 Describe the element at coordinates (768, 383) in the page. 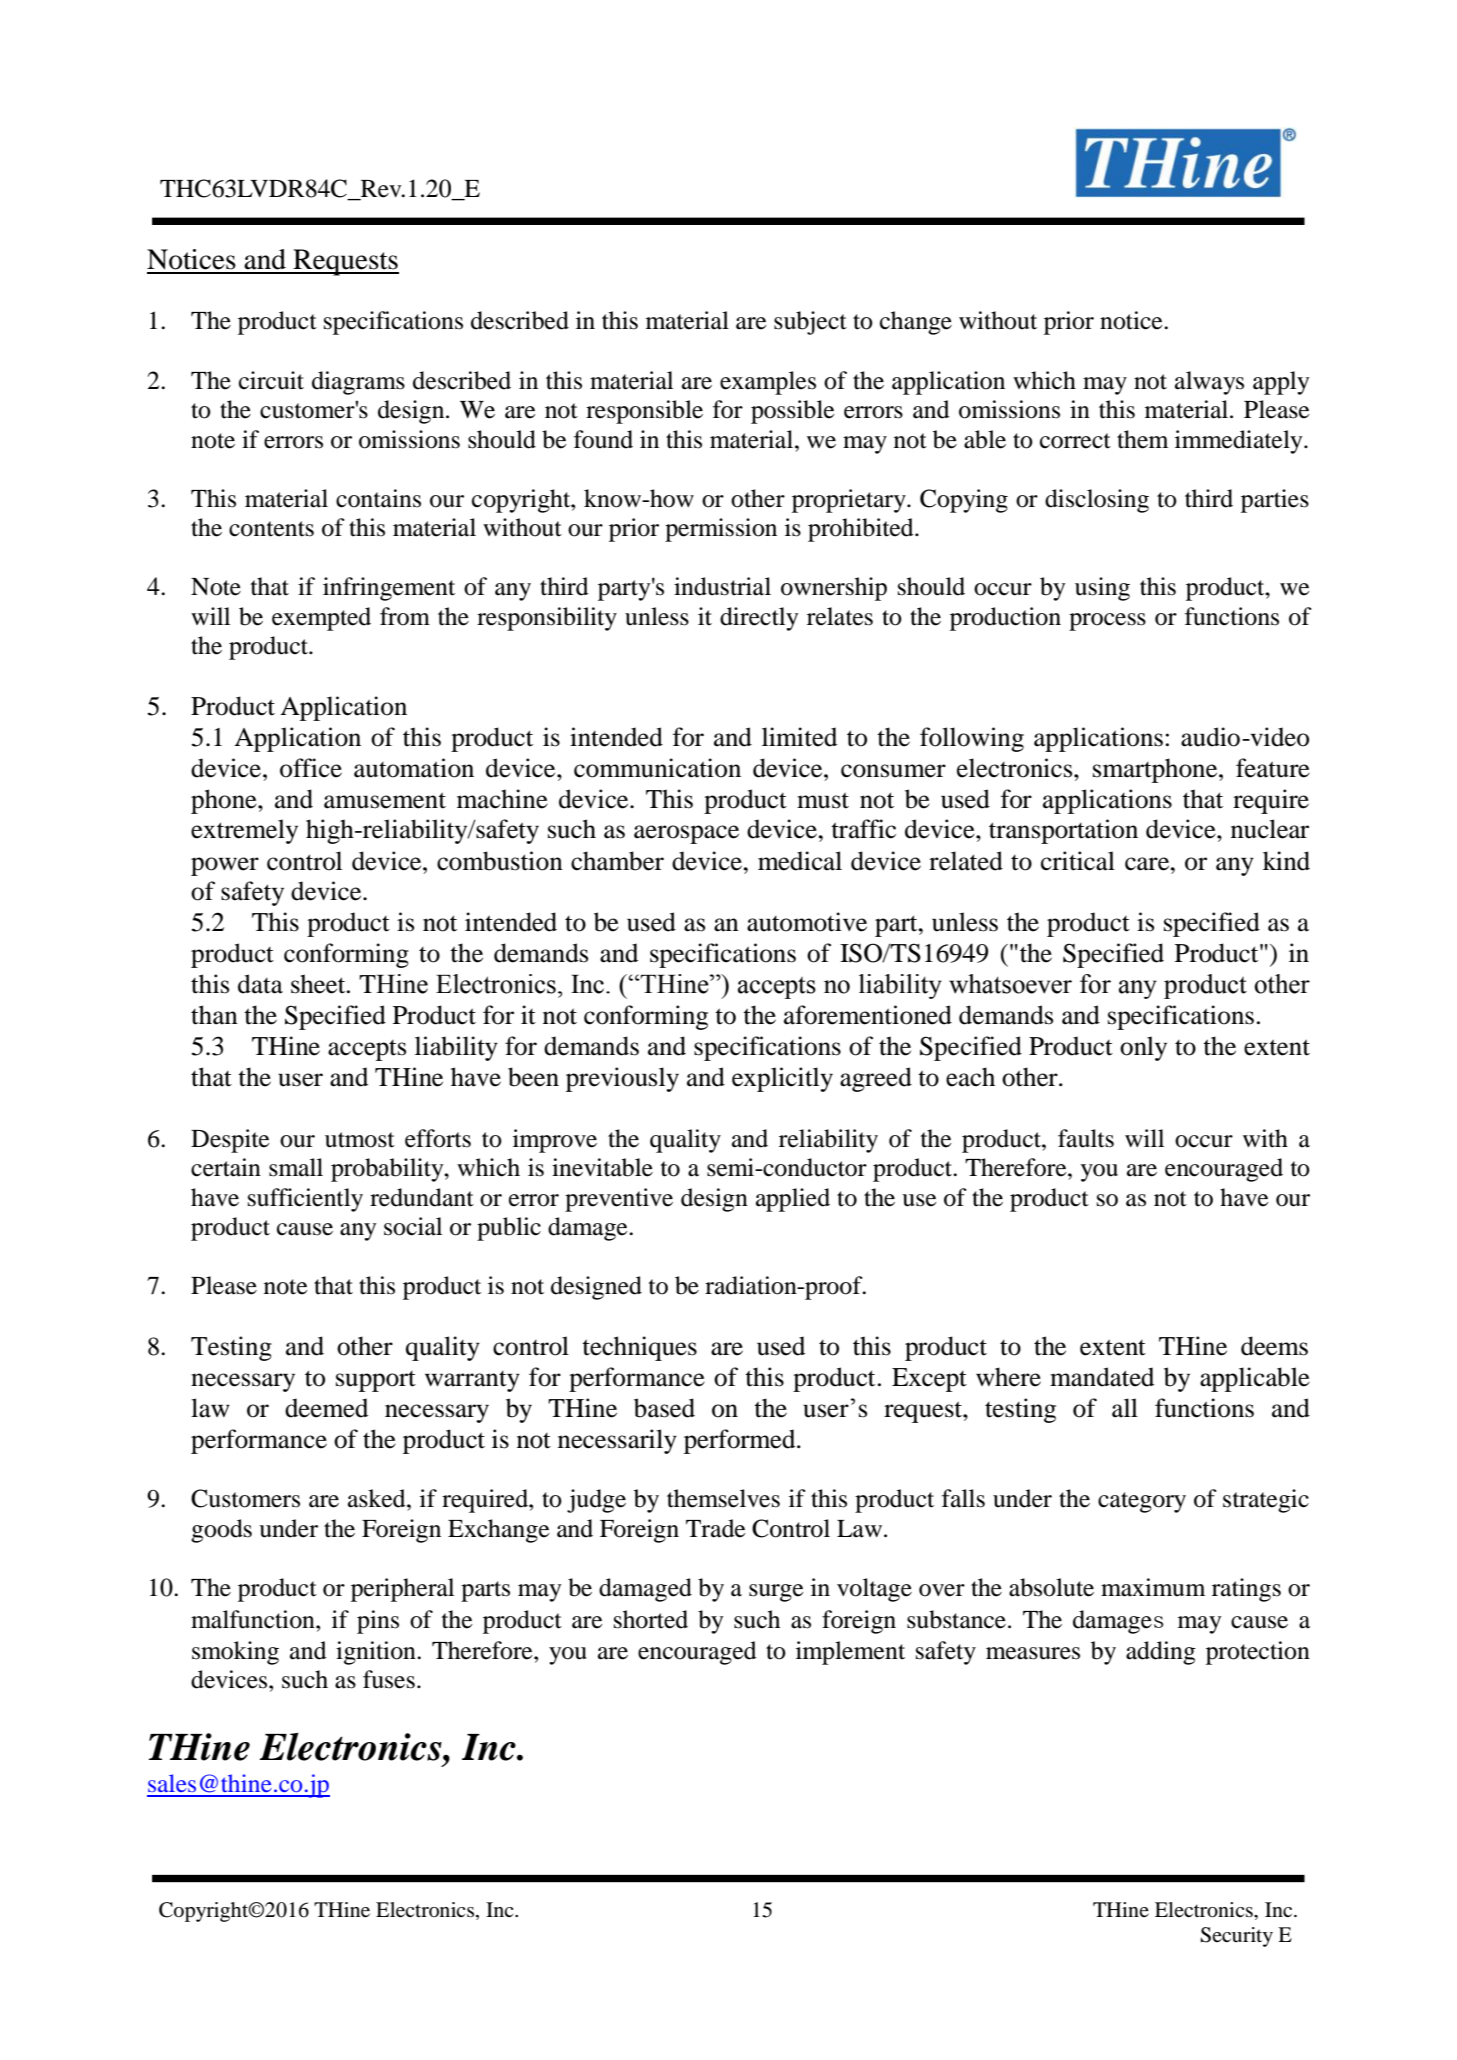

I see `examples` at that location.
